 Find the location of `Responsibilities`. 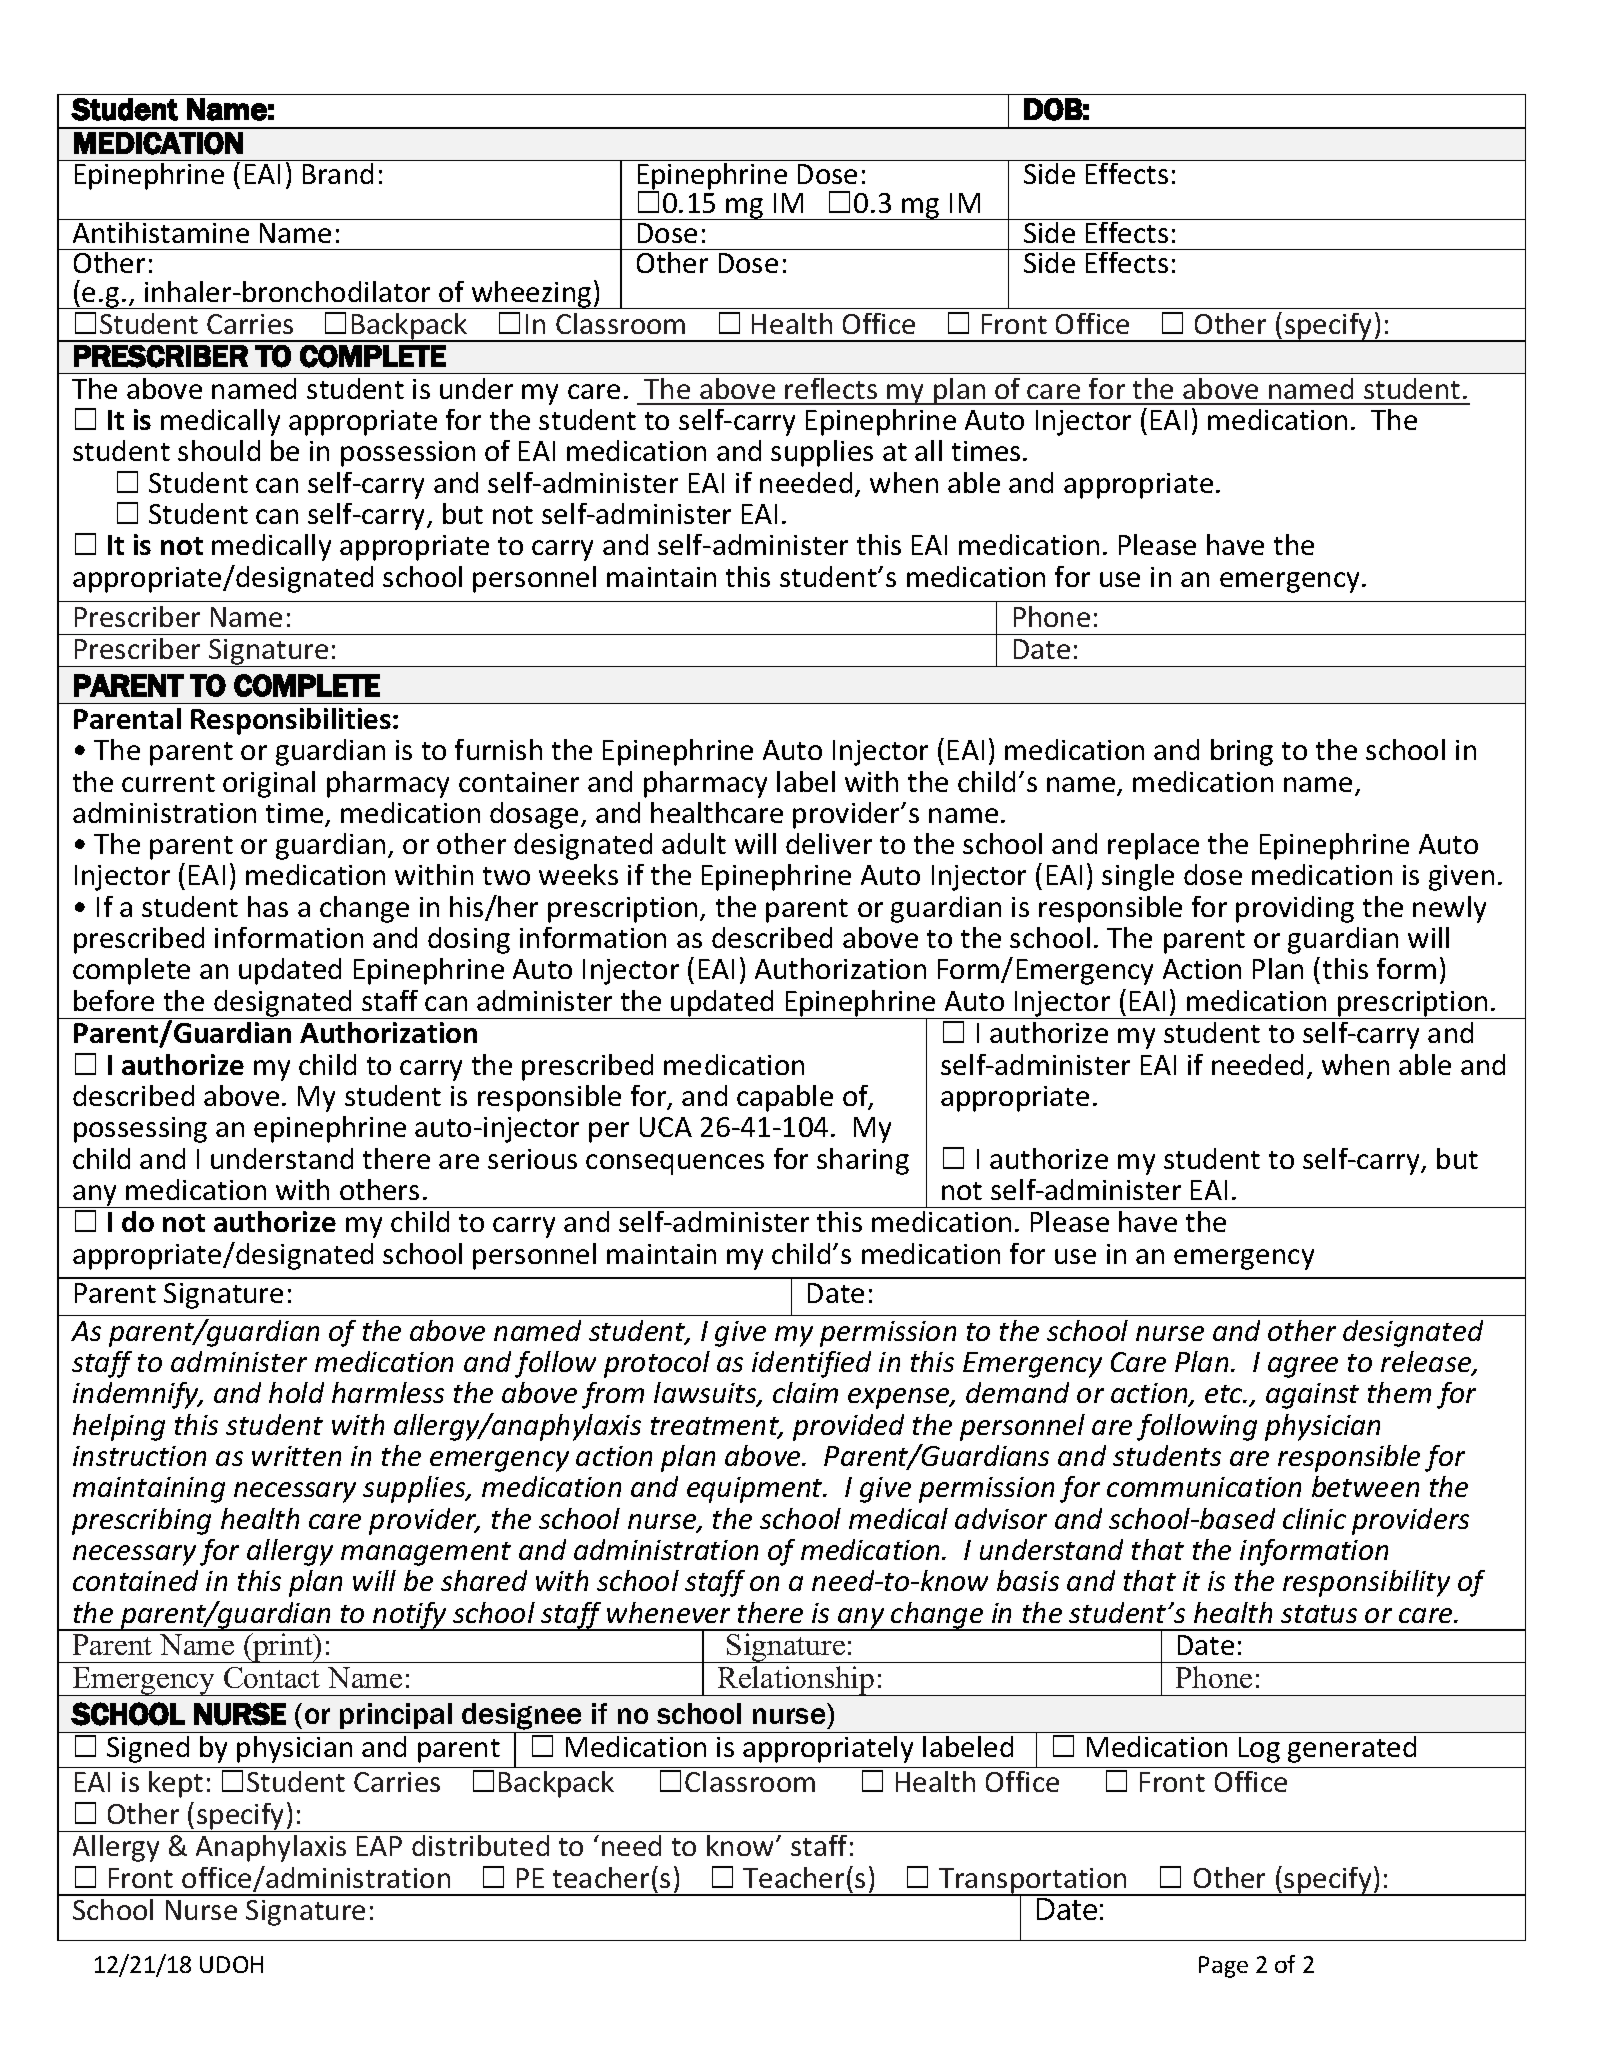

Responsibilities is located at coordinates (291, 721).
